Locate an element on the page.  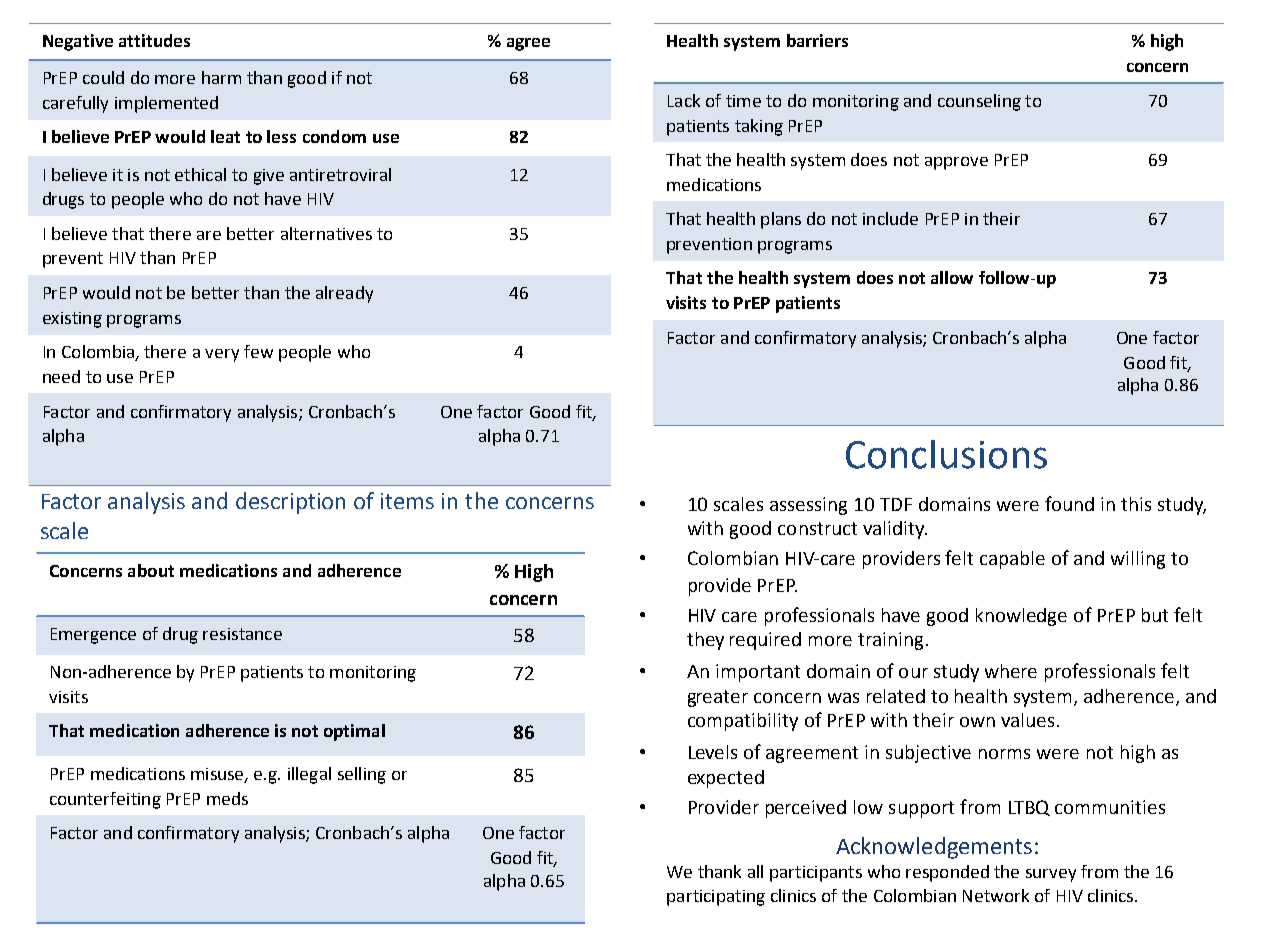
items is located at coordinates (407, 501).
